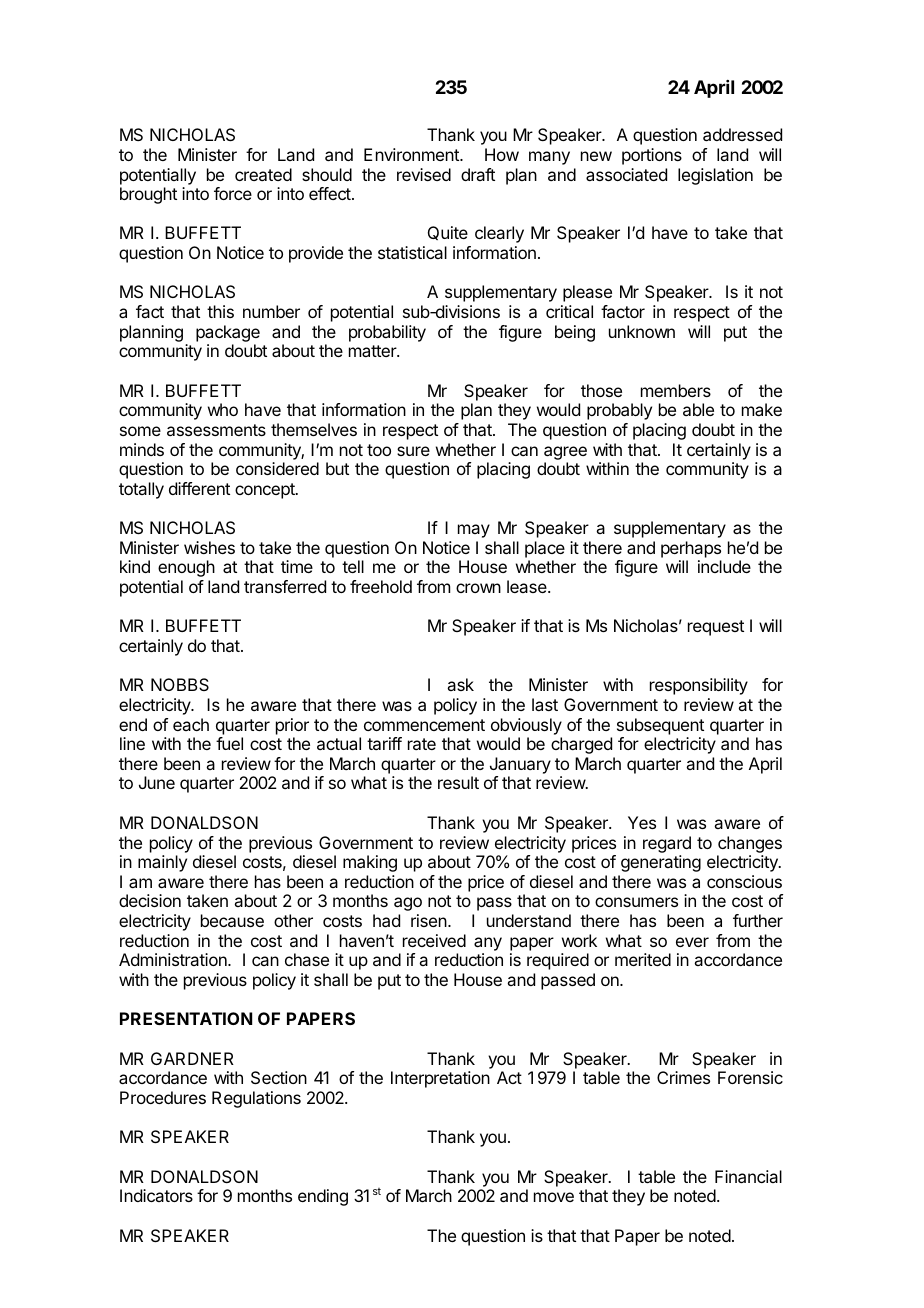 The width and height of the screenshot is (924, 1308). I want to click on responsibility, so click(699, 686).
